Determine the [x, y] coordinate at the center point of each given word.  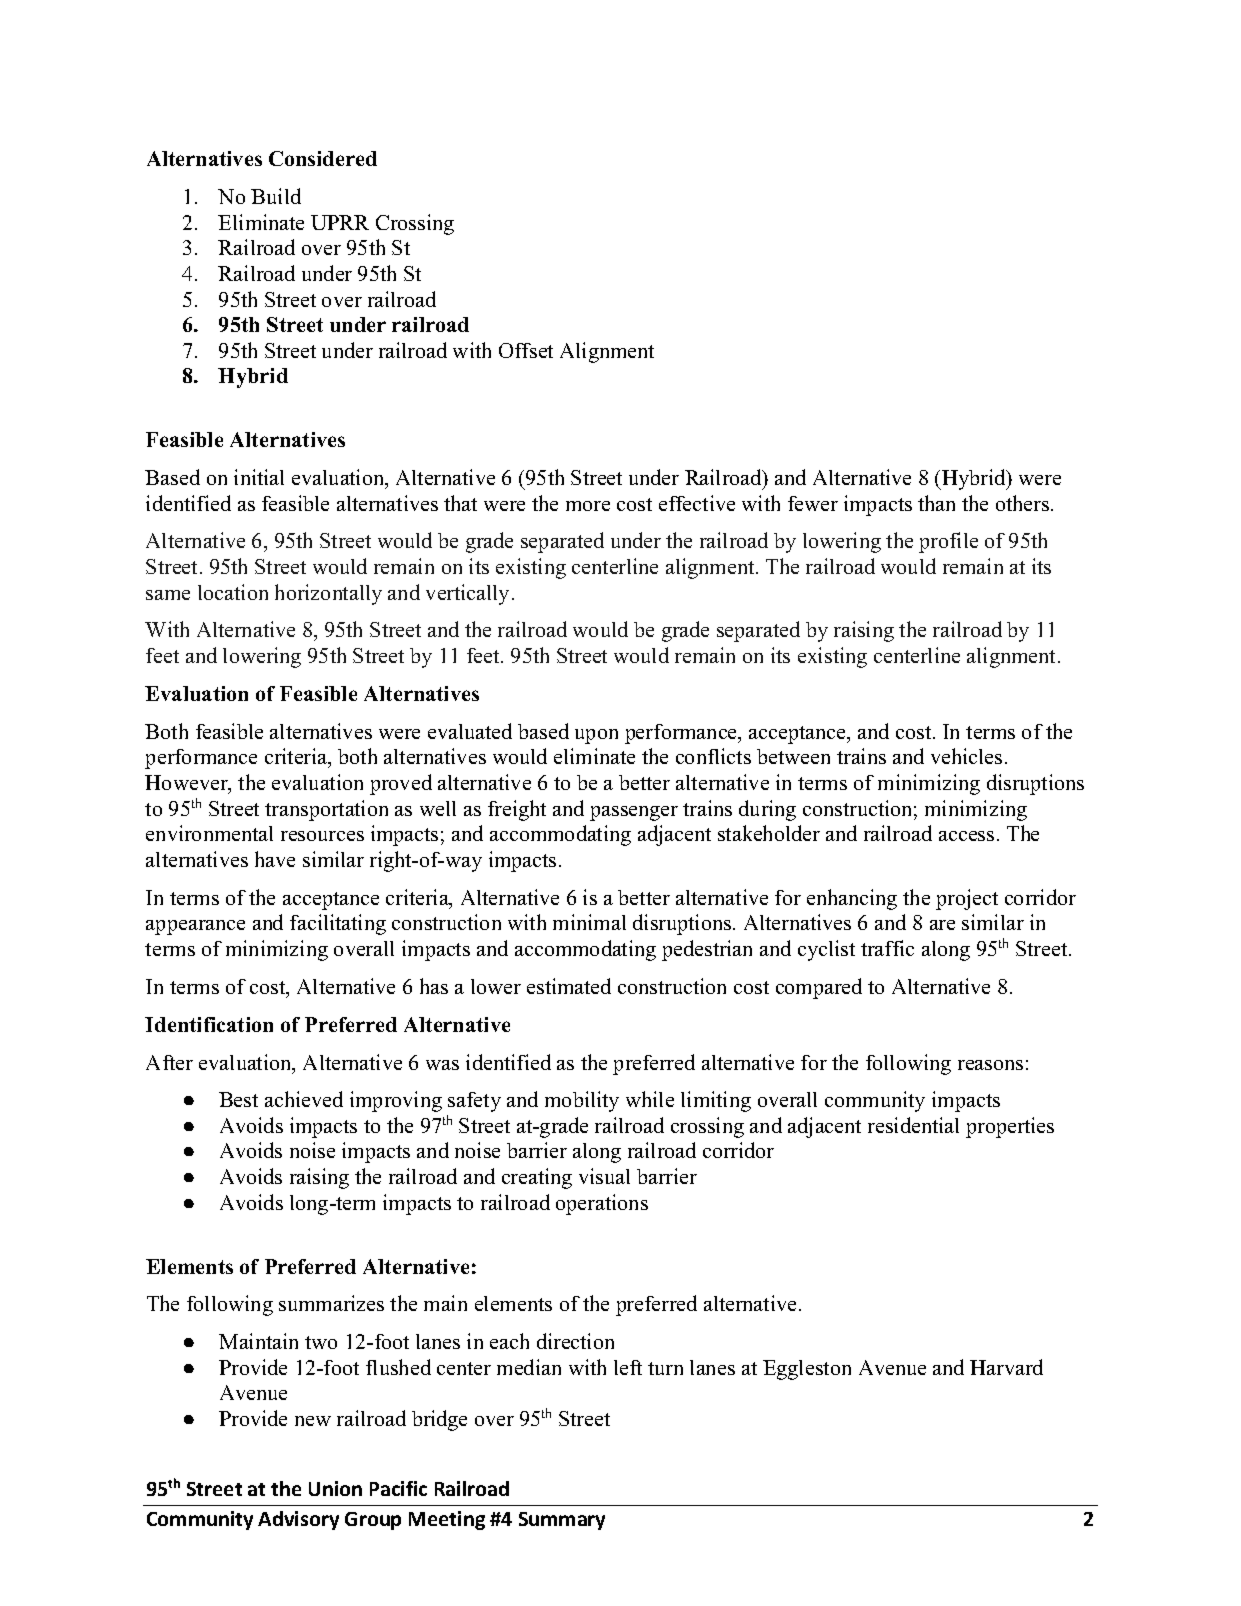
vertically [467, 594]
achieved [304, 1099]
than [936, 503]
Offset [526, 350]
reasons [990, 1065]
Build [276, 196]
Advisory [298, 1520]
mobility [582, 1101]
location [233, 592]
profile [948, 542]
